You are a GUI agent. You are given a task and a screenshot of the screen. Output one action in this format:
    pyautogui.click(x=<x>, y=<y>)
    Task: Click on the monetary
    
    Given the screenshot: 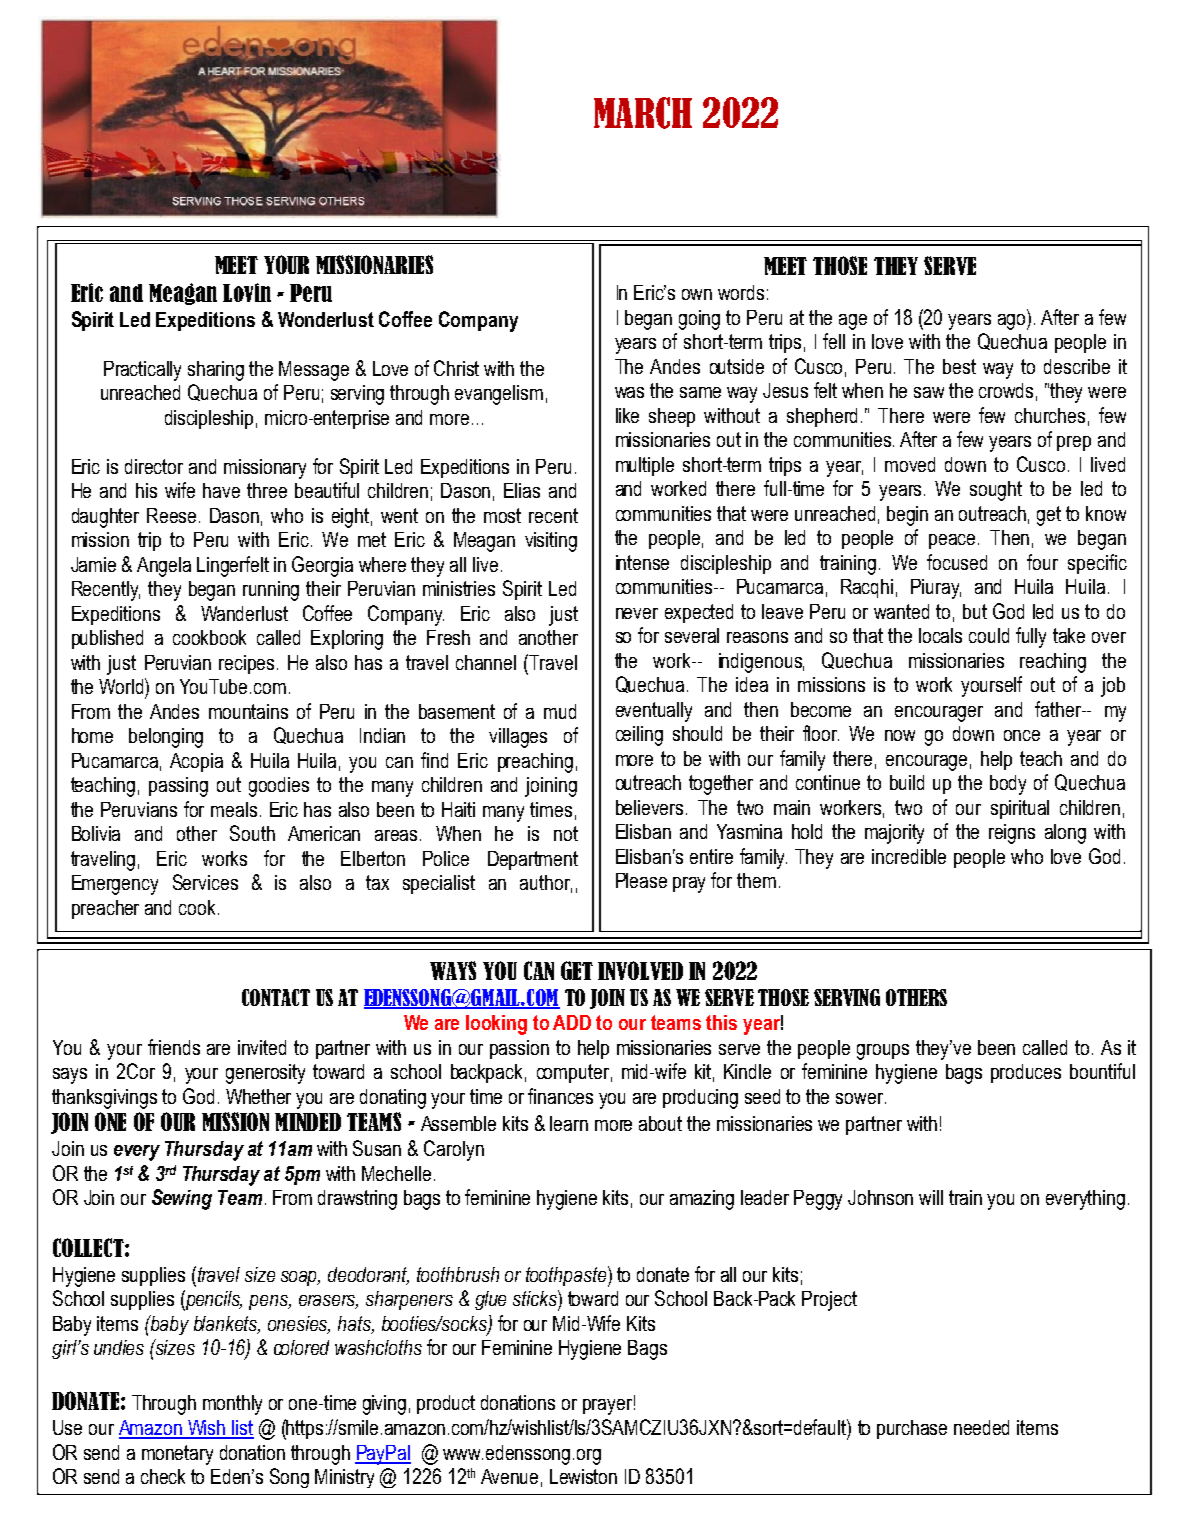 What is the action you would take?
    pyautogui.click(x=177, y=1455)
